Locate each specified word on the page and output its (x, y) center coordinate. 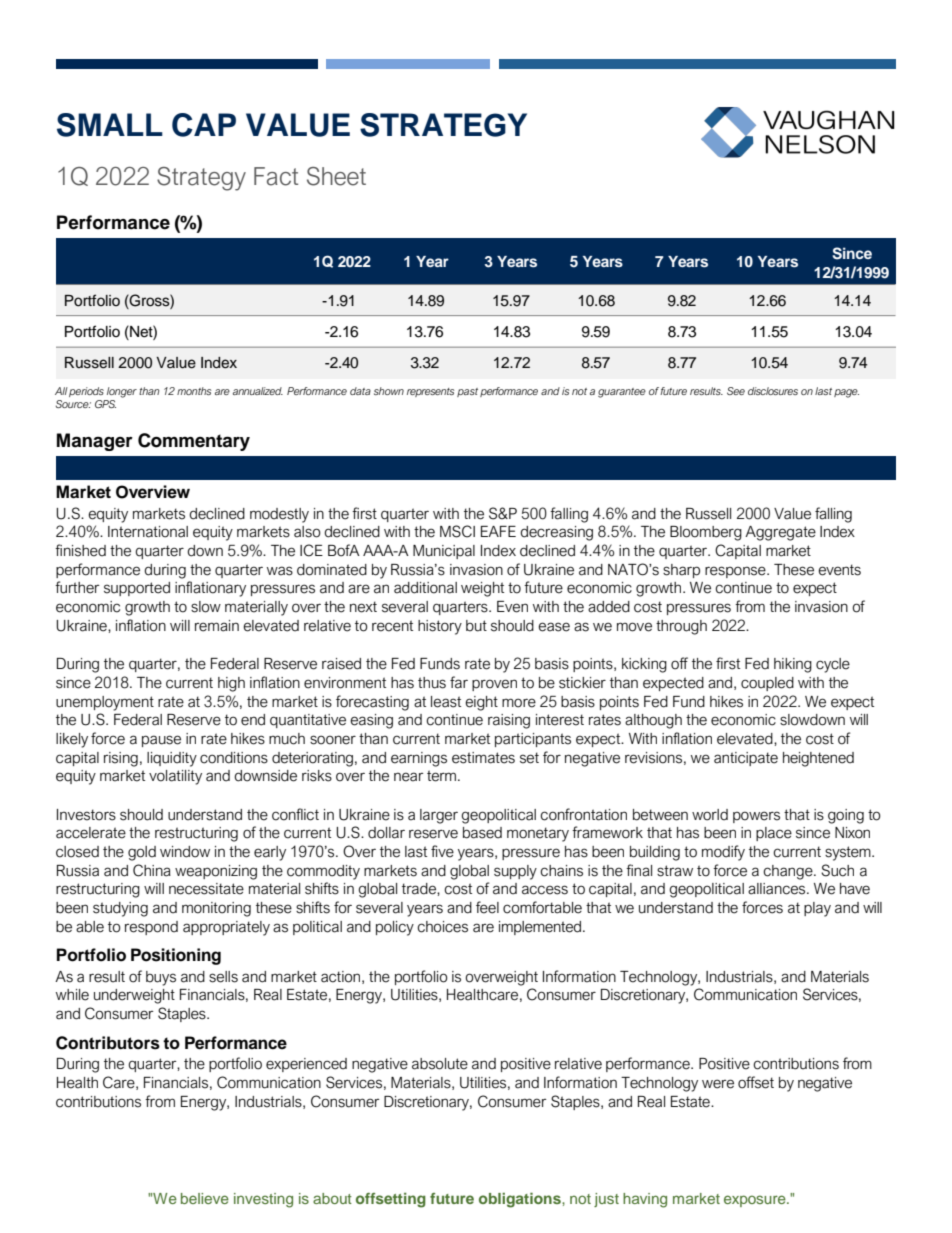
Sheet (336, 176)
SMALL (110, 125)
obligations (521, 1200)
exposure (756, 1201)
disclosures (773, 391)
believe (205, 1198)
